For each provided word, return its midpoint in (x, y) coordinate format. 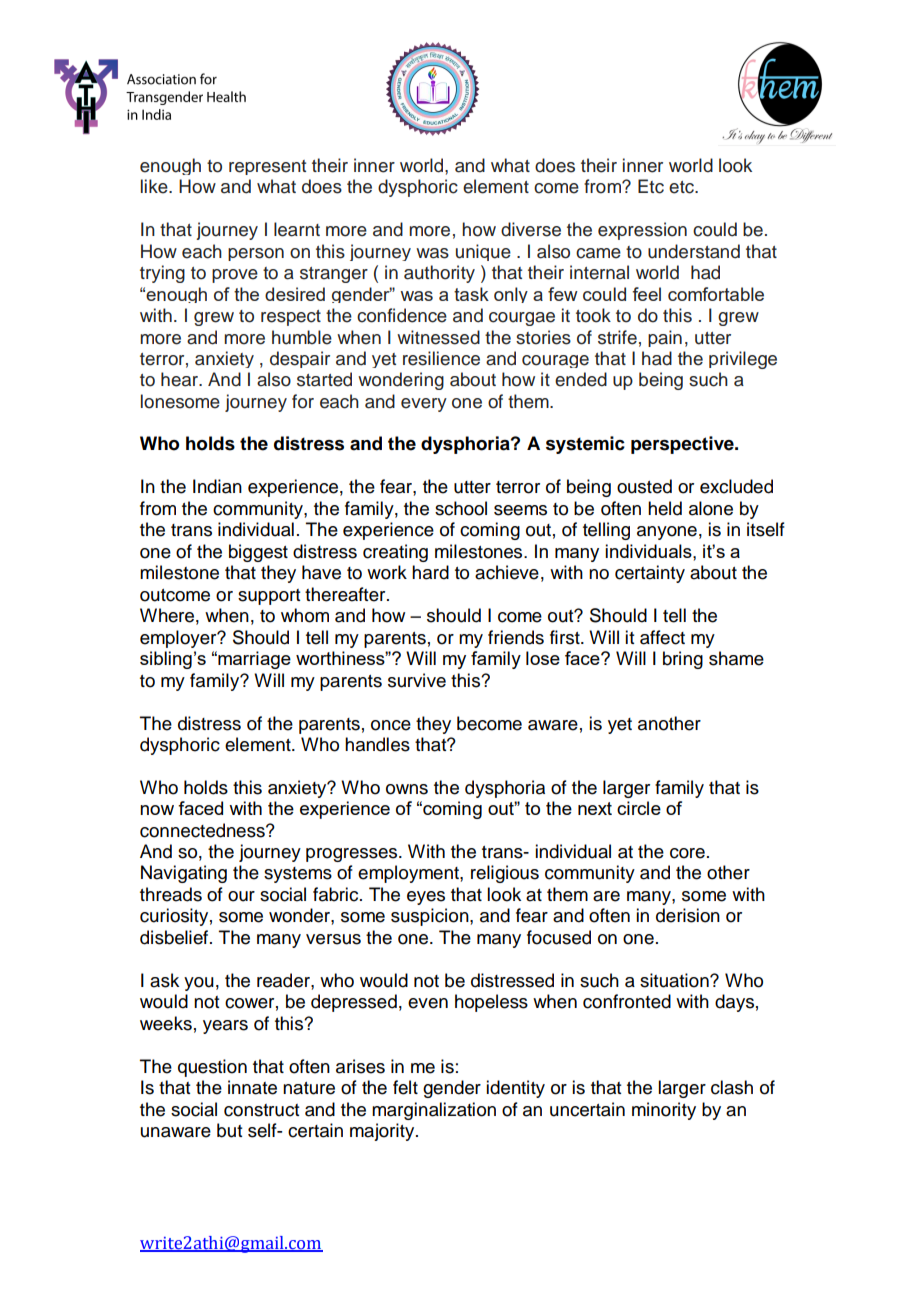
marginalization (434, 1111)
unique (483, 252)
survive (417, 680)
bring (683, 660)
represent (267, 167)
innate (252, 1087)
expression (642, 231)
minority (664, 1111)
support (269, 597)
